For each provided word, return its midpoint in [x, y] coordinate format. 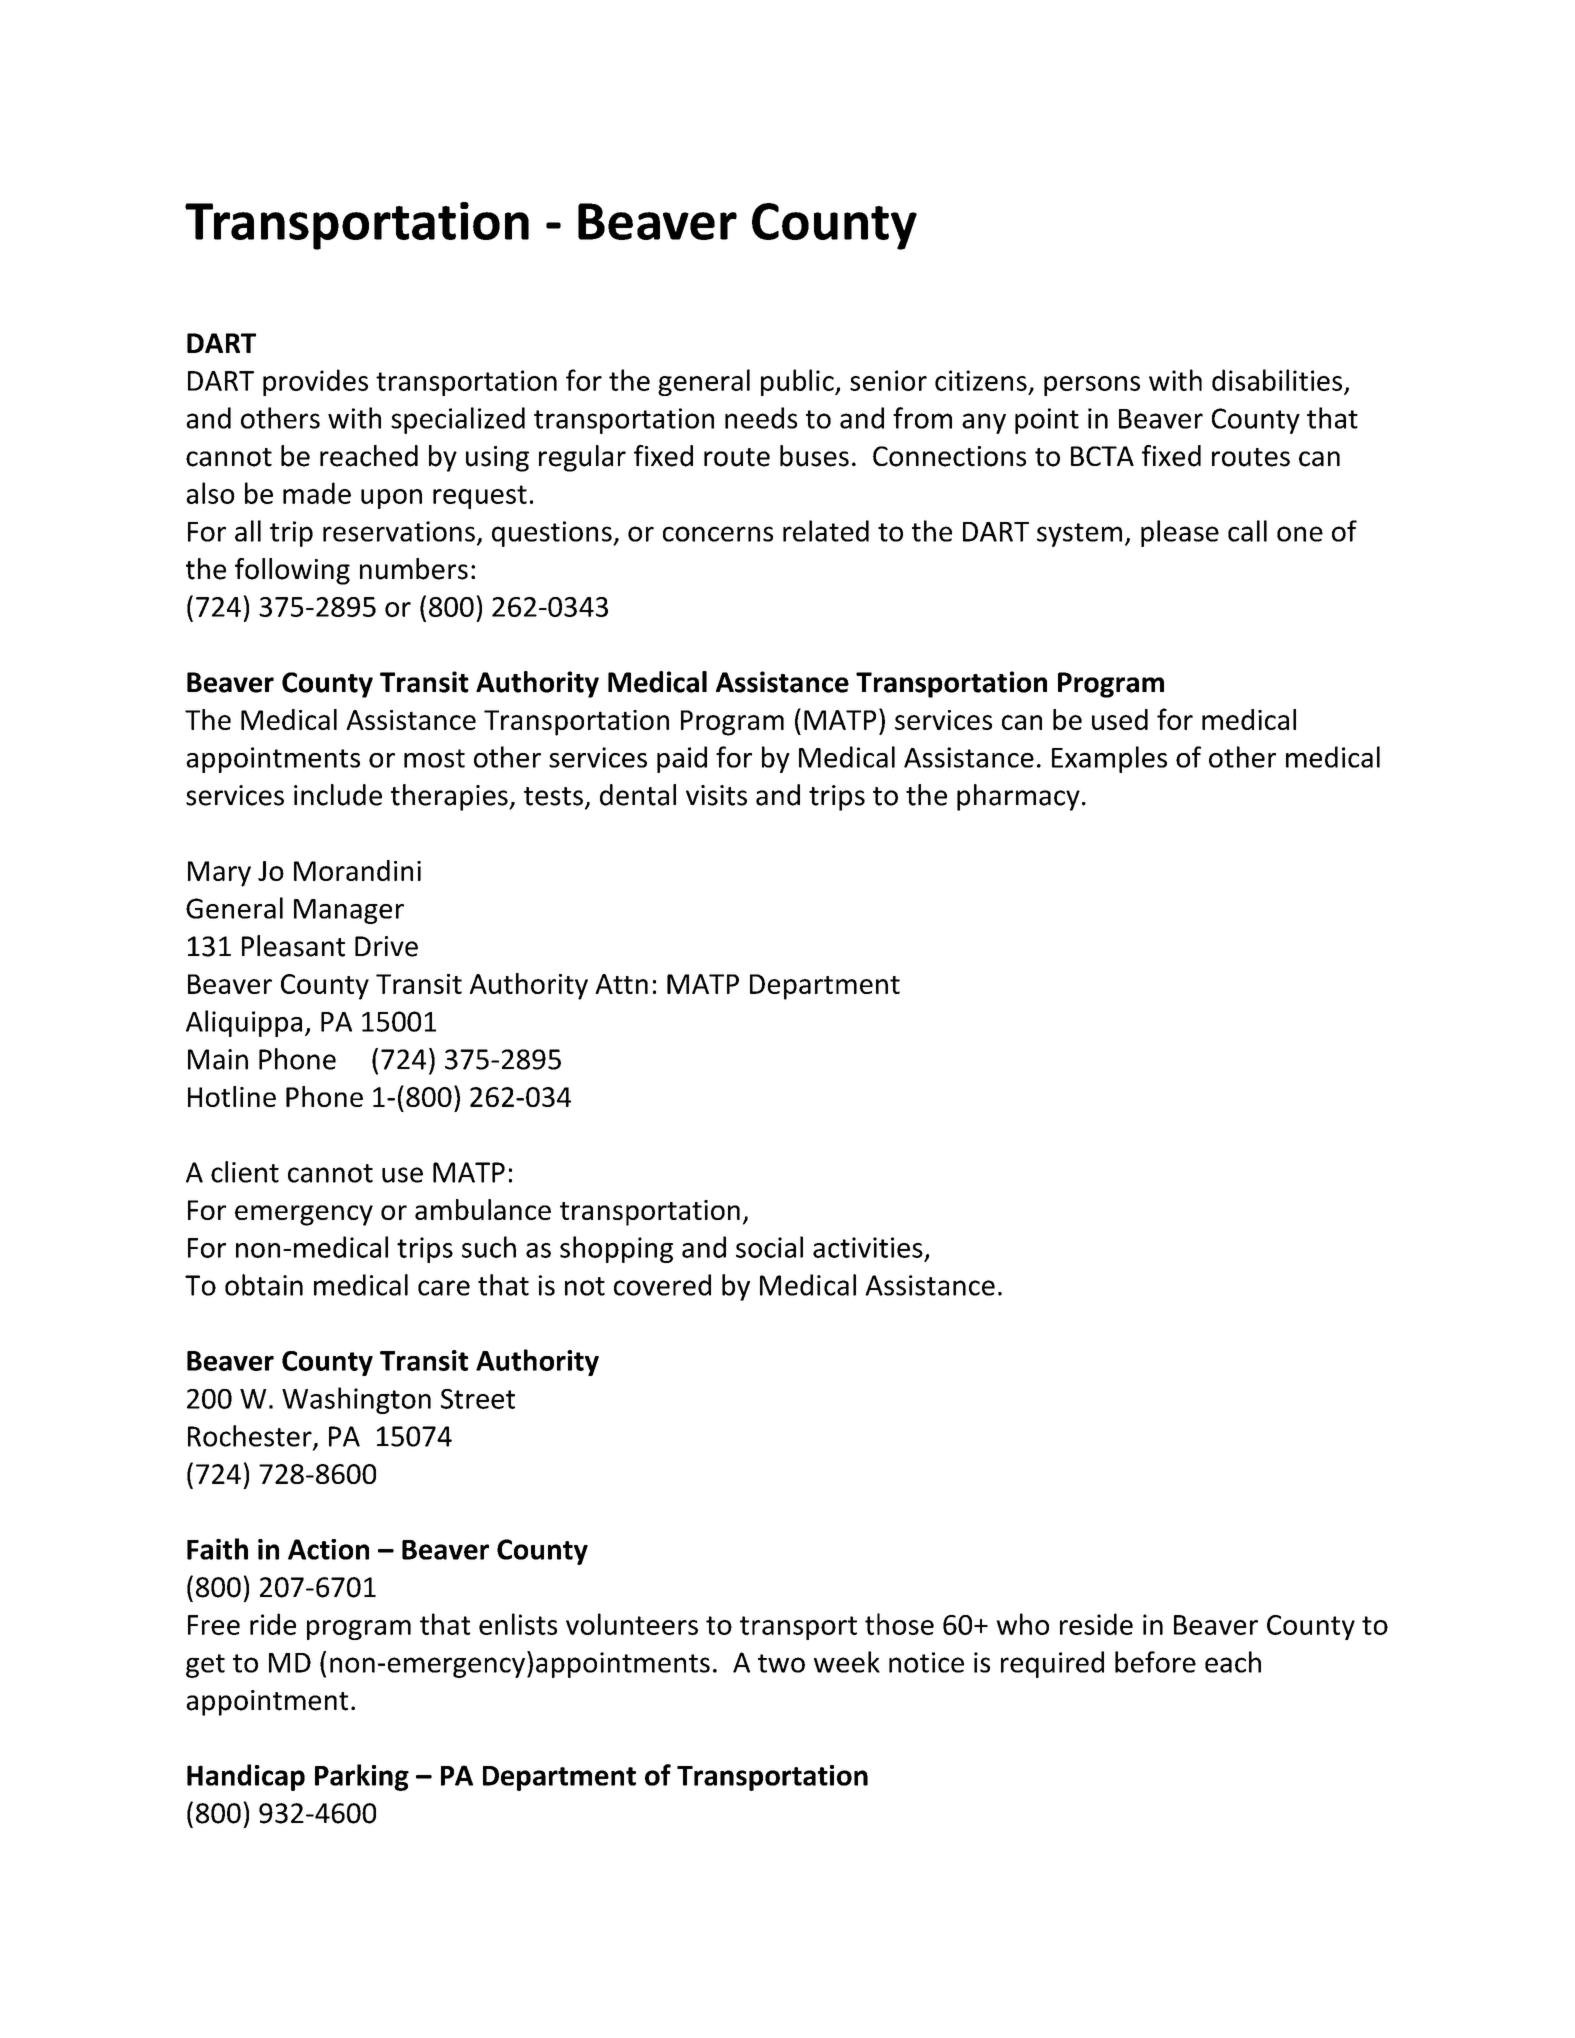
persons [1092, 386]
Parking [362, 1777]
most [434, 758]
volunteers [632, 1624]
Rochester [251, 1437]
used [1120, 719]
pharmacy [1018, 797]
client [245, 1172]
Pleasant [293, 946]
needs [761, 418]
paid [682, 759]
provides [315, 382]
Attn [621, 984]
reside [1096, 1624]
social [769, 1247]
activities [868, 1247]
